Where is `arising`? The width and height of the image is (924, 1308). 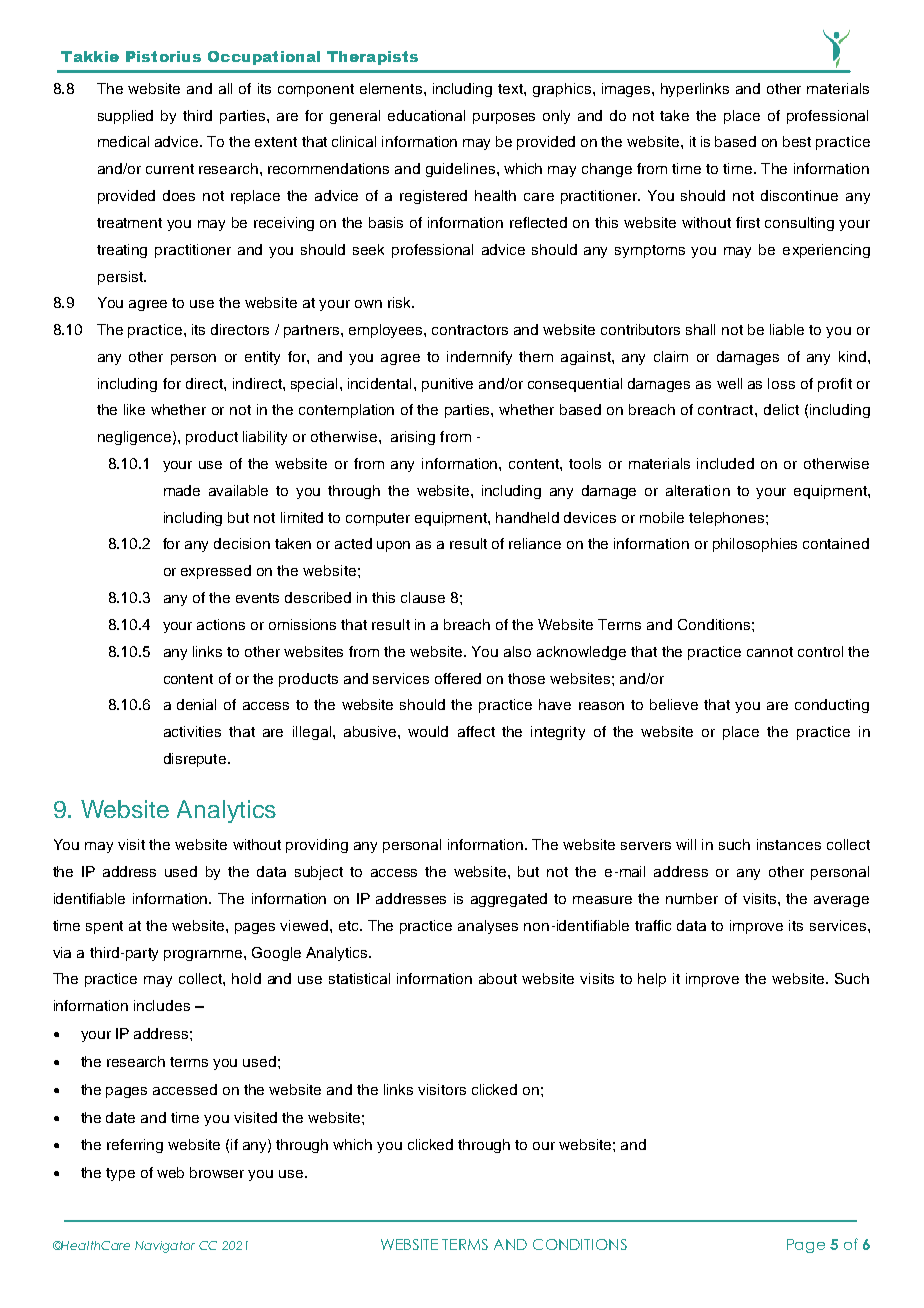 arising is located at coordinates (413, 438).
